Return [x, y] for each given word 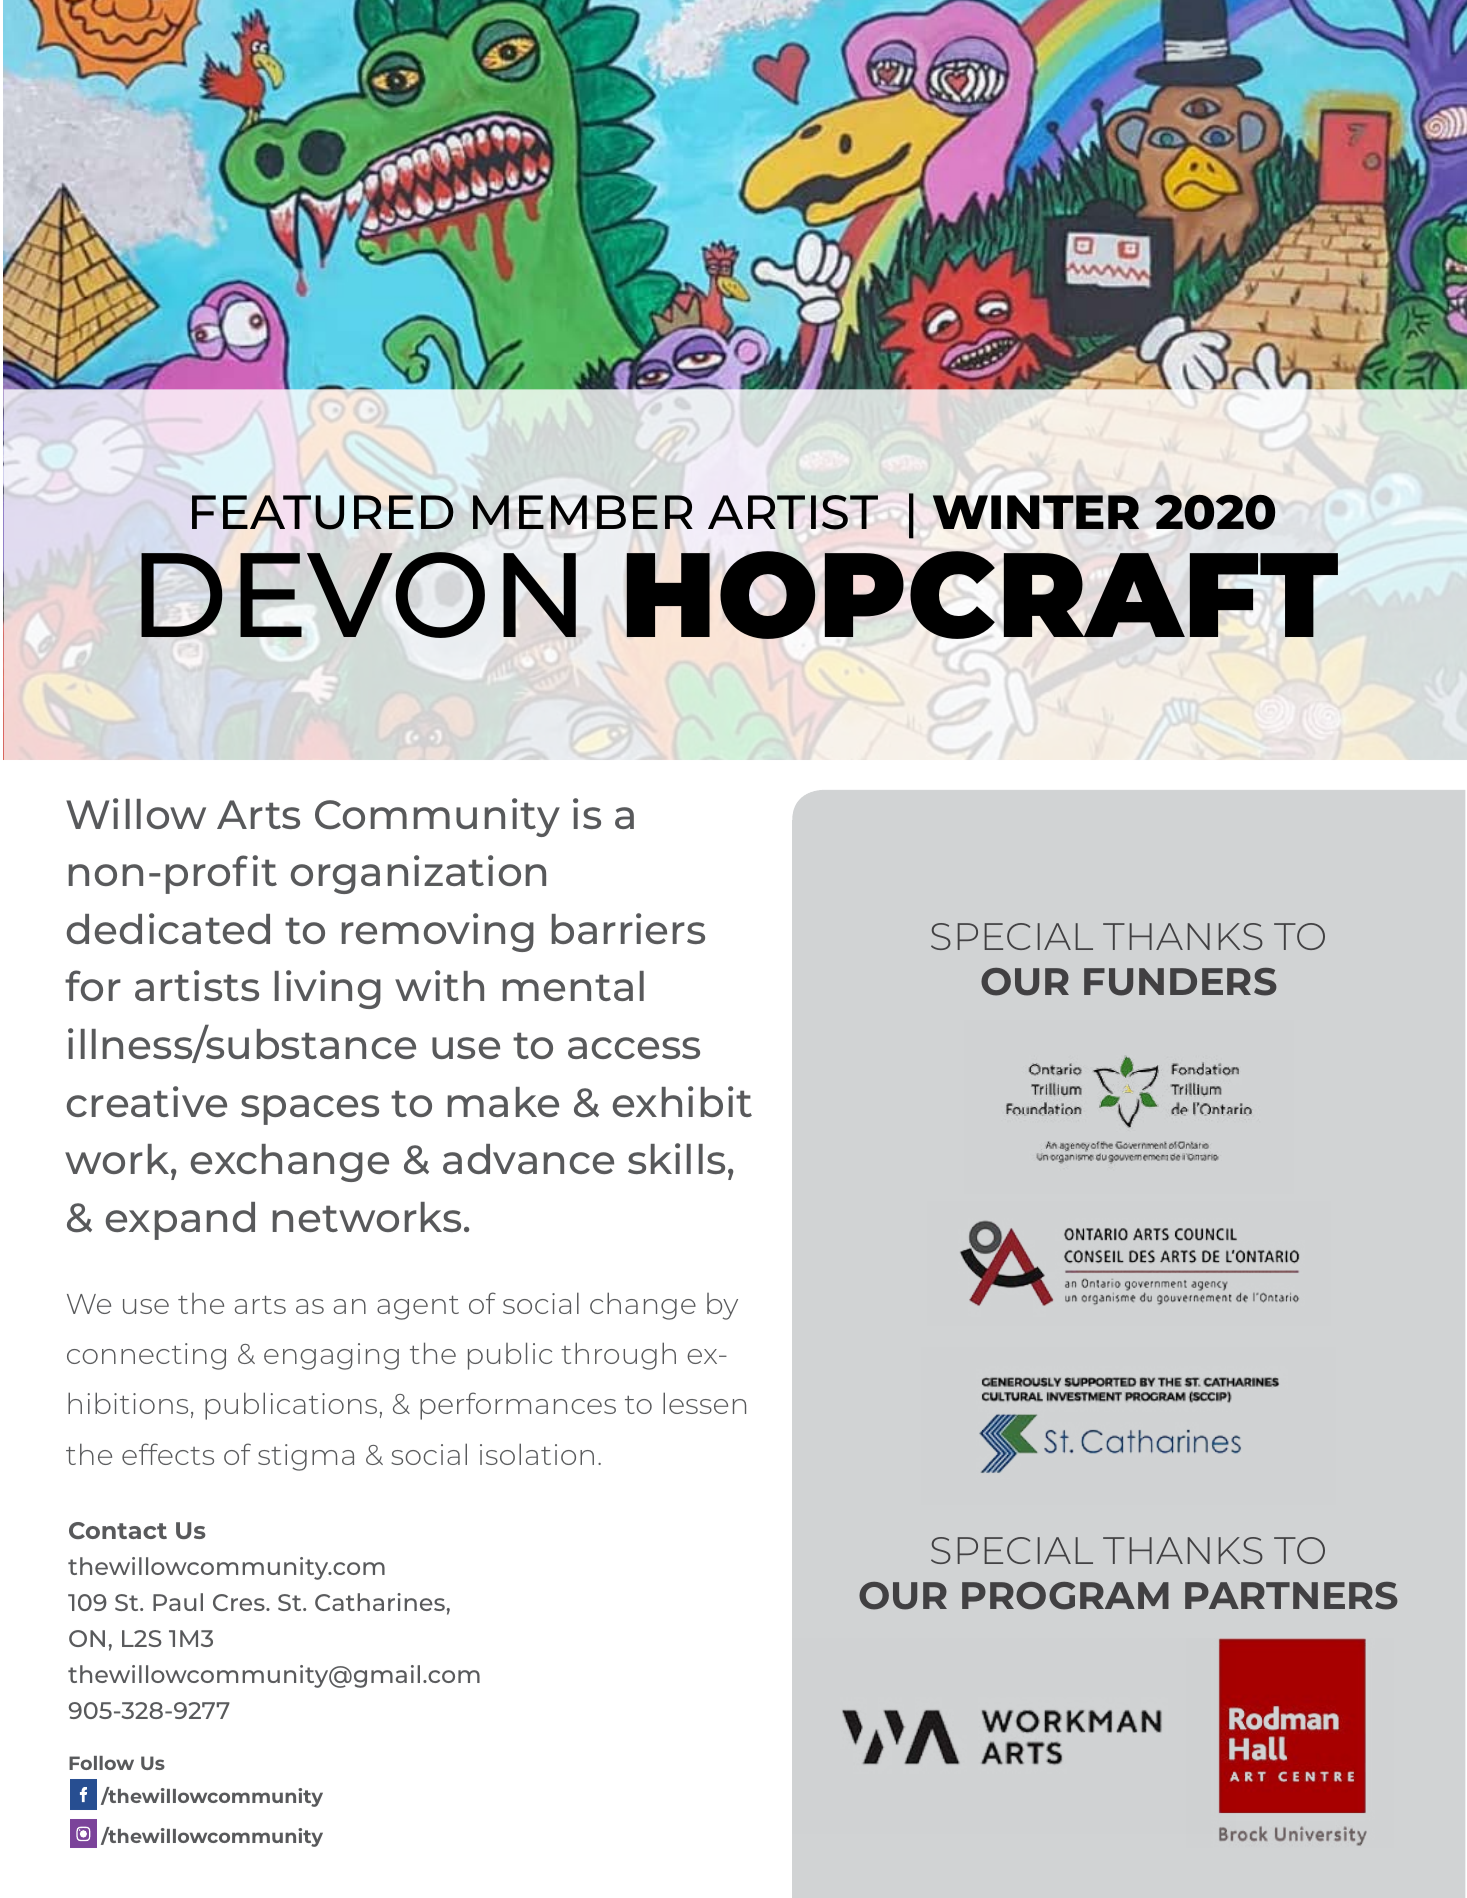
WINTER [1036, 512]
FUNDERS [1180, 982]
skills [676, 1158]
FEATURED [323, 512]
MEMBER [583, 512]
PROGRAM [1065, 1596]
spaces [310, 1110]
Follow [101, 1763]
